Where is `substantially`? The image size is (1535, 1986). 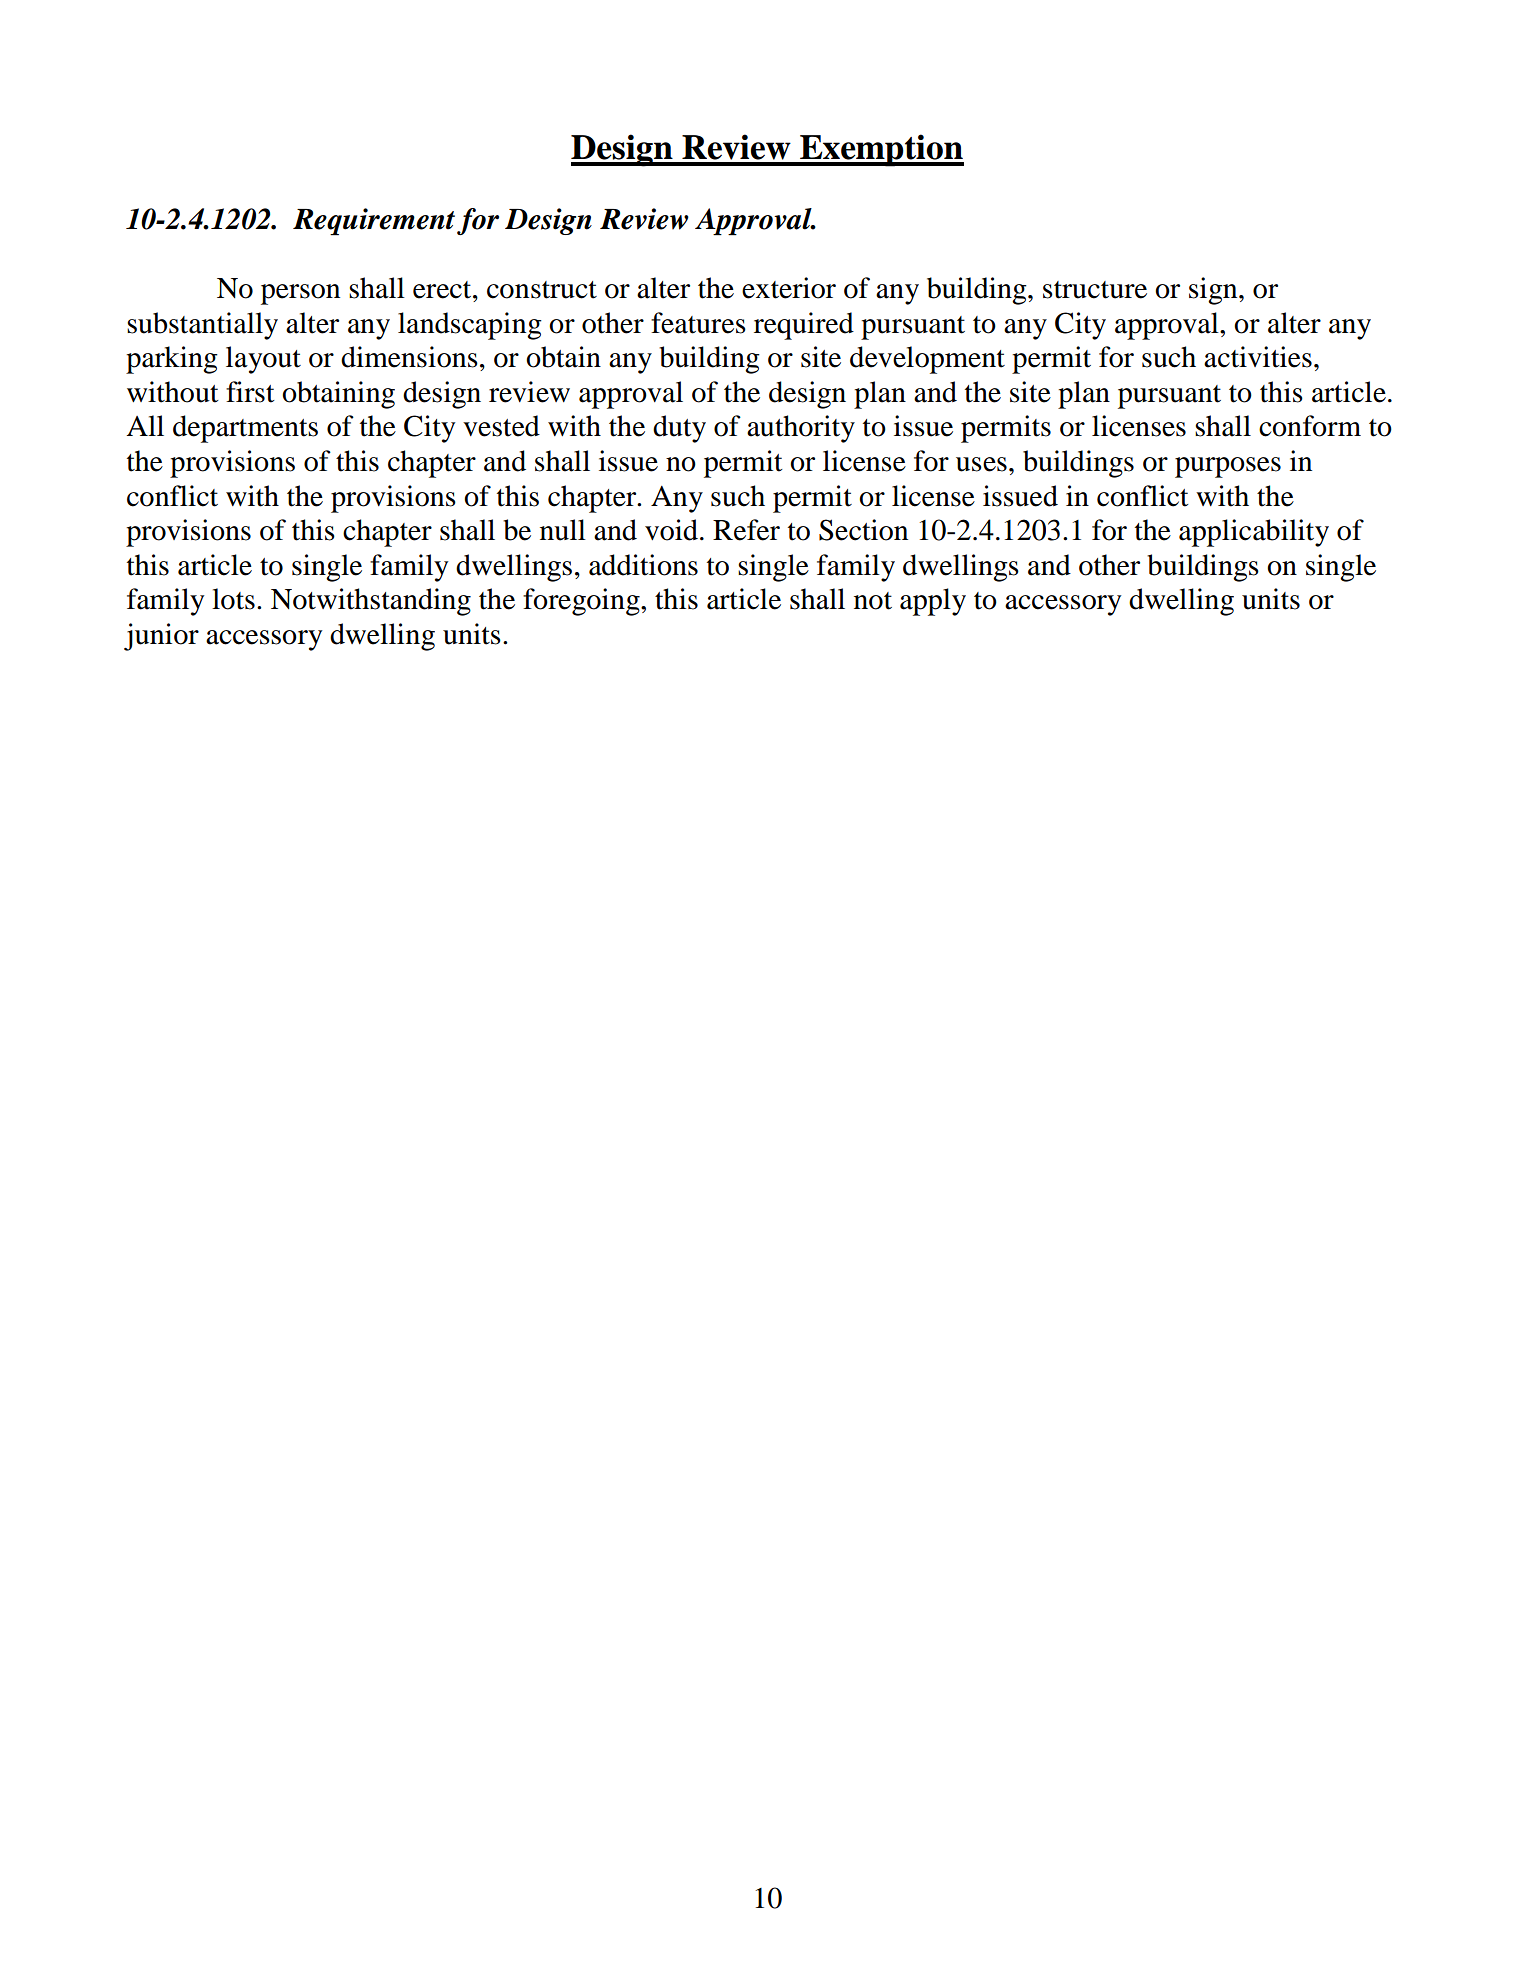
substantially is located at coordinates (202, 326).
